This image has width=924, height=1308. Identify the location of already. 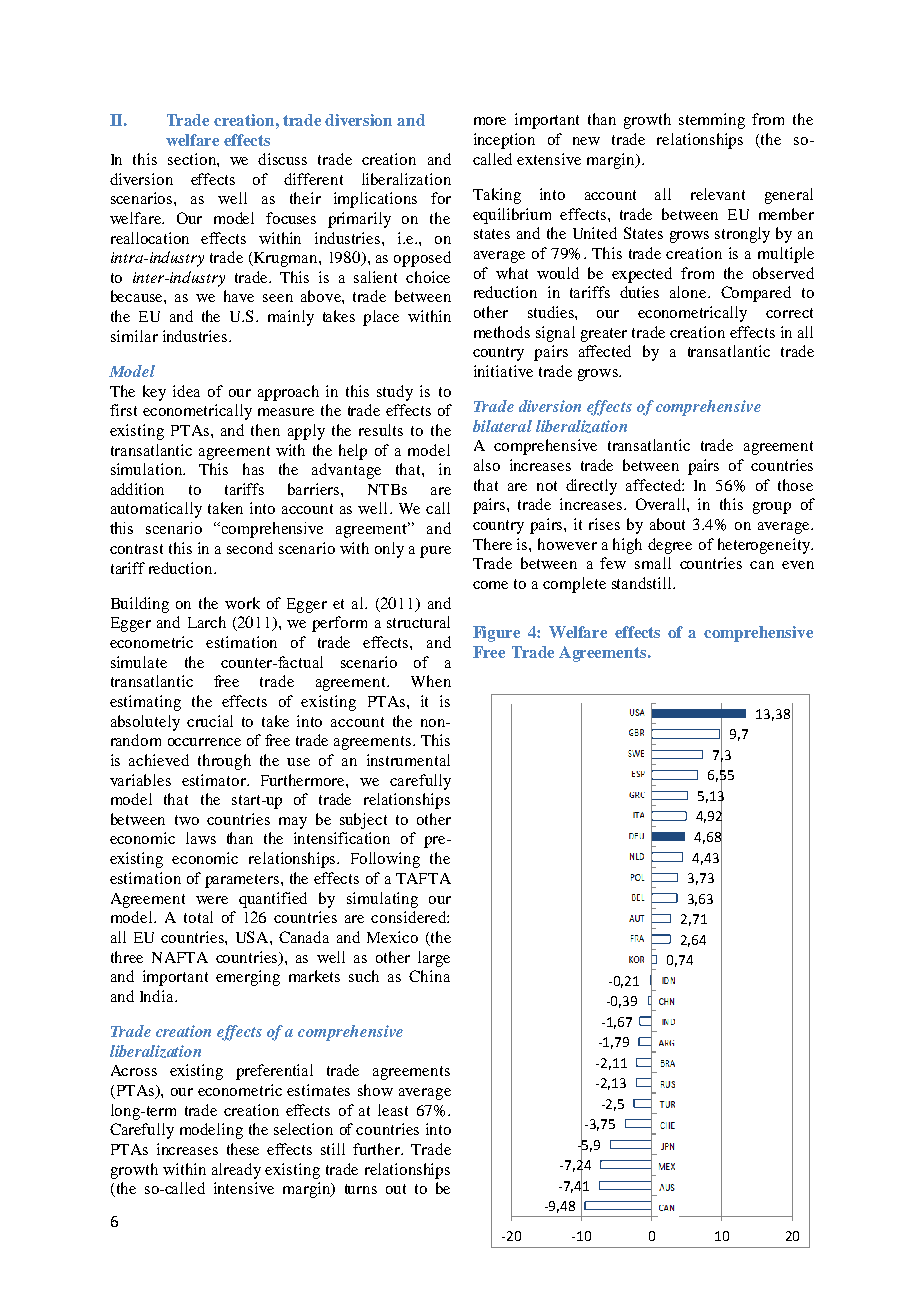
(236, 1171).
